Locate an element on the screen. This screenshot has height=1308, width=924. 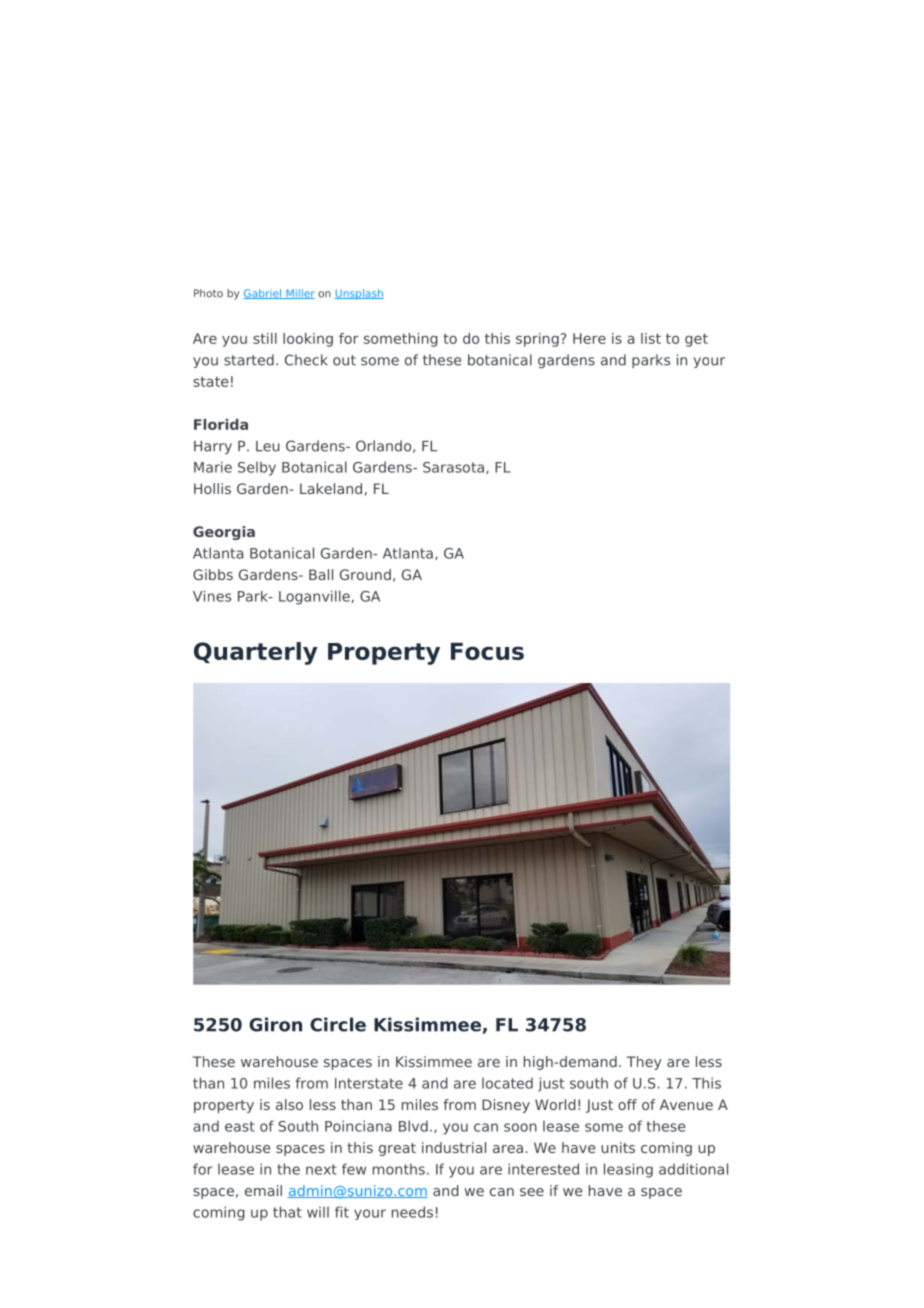
email is located at coordinates (263, 1190).
